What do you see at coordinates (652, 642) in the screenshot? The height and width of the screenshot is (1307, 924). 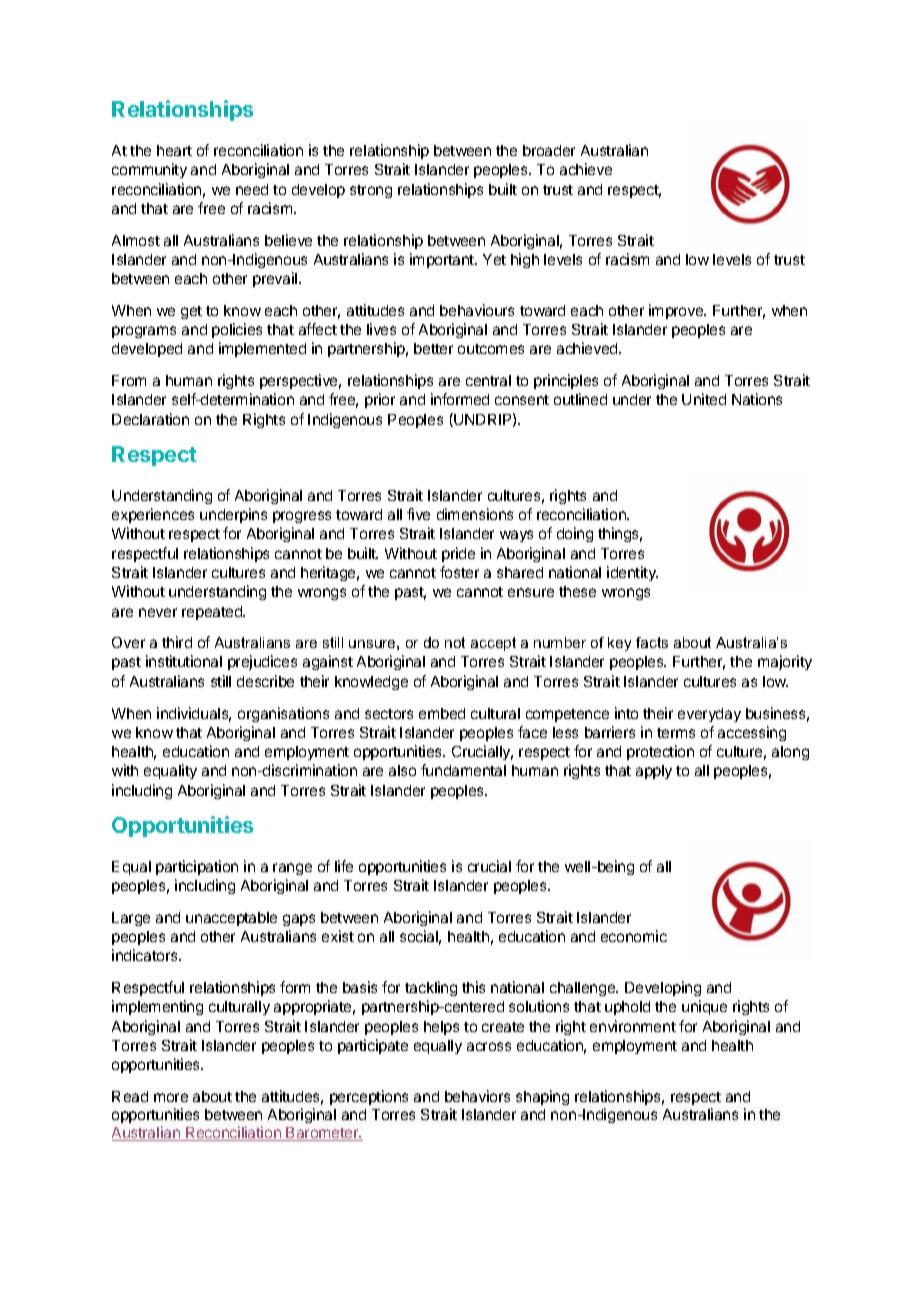 I see `facts` at bounding box center [652, 642].
